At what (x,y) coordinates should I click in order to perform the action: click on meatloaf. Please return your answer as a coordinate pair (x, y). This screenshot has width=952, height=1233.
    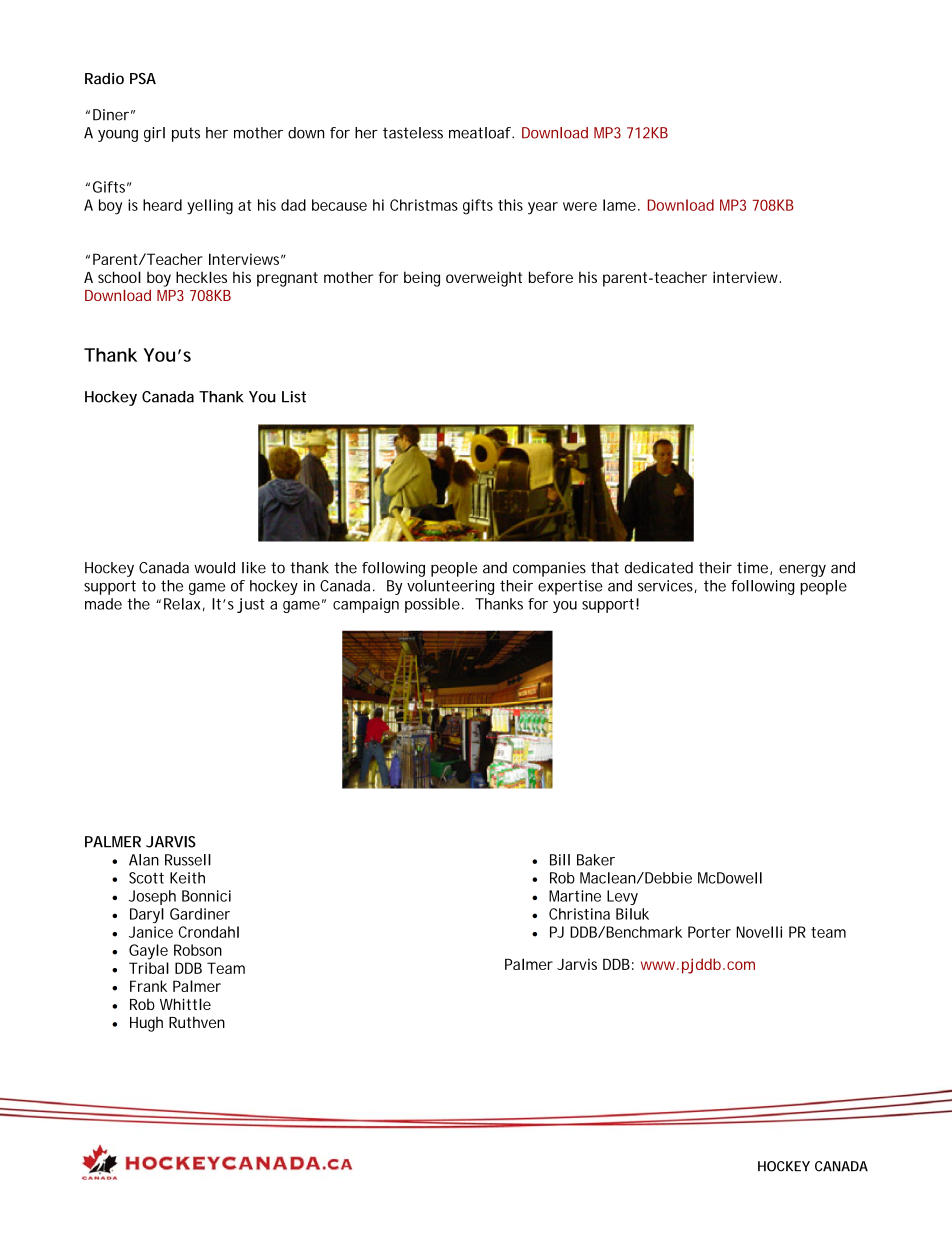
    Looking at the image, I should click on (481, 133).
